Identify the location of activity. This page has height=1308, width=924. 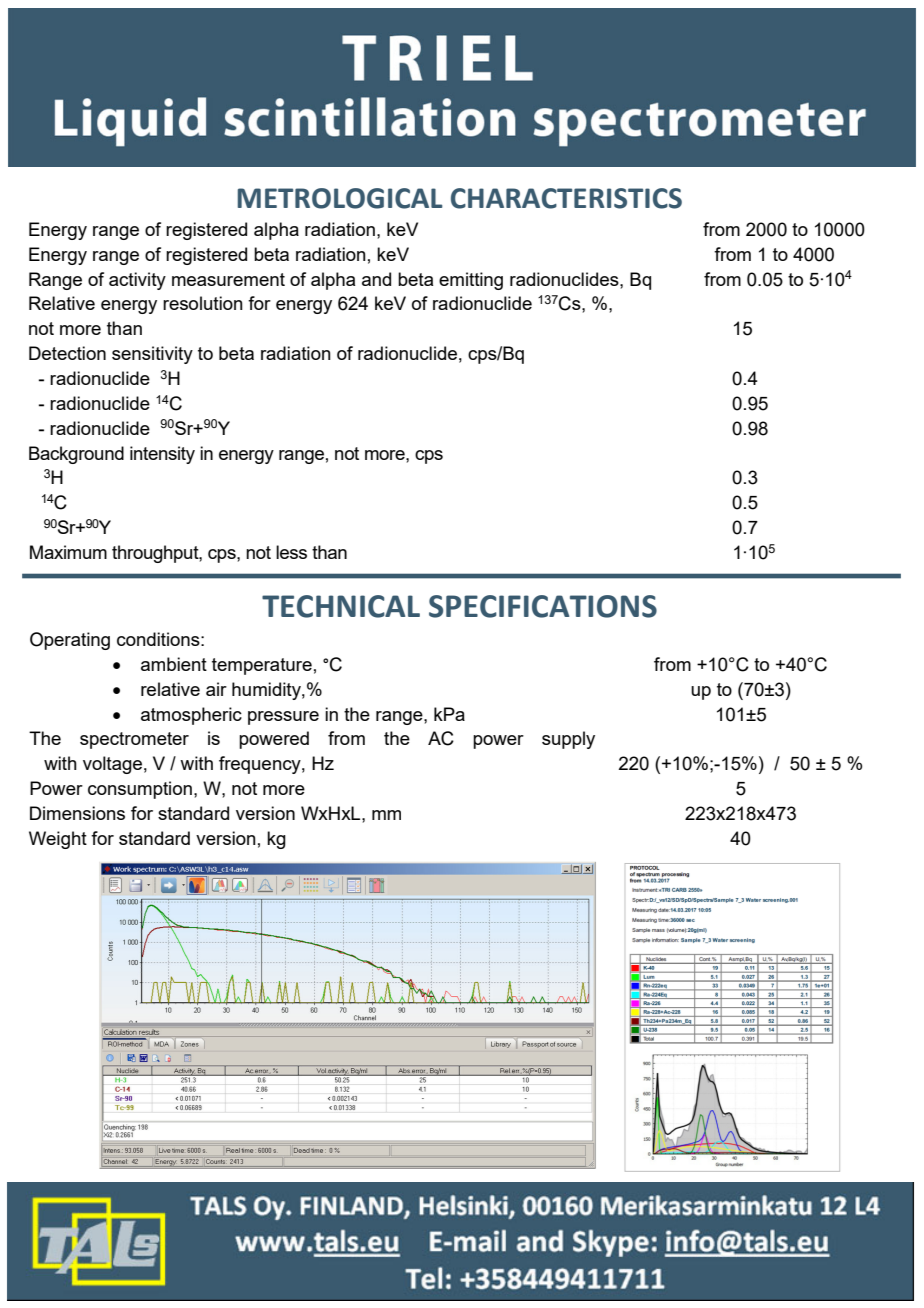
(137, 281).
